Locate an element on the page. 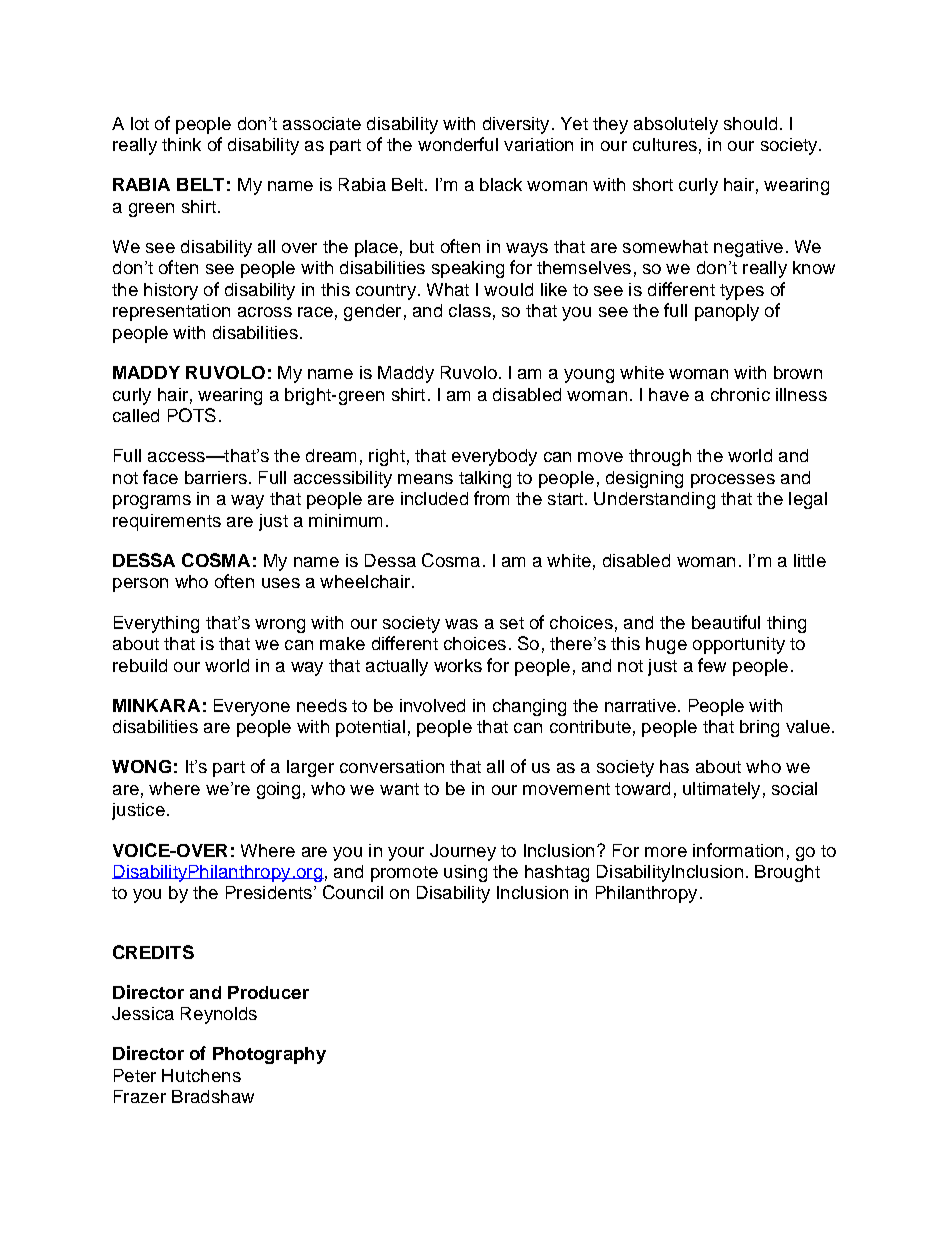 This page has height=1233, width=952. should is located at coordinates (750, 123).
